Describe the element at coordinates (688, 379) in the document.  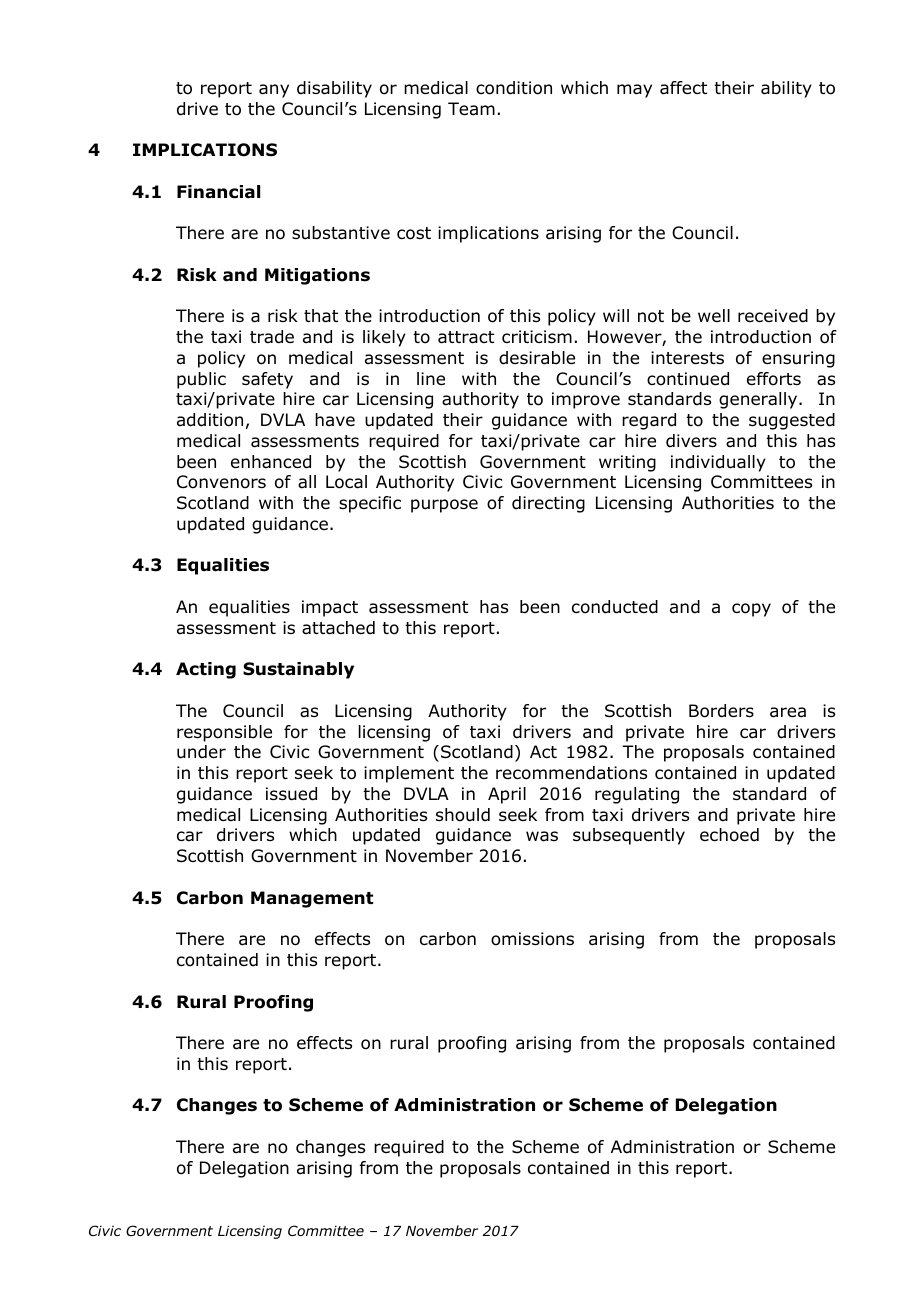
I see `continued` at that location.
